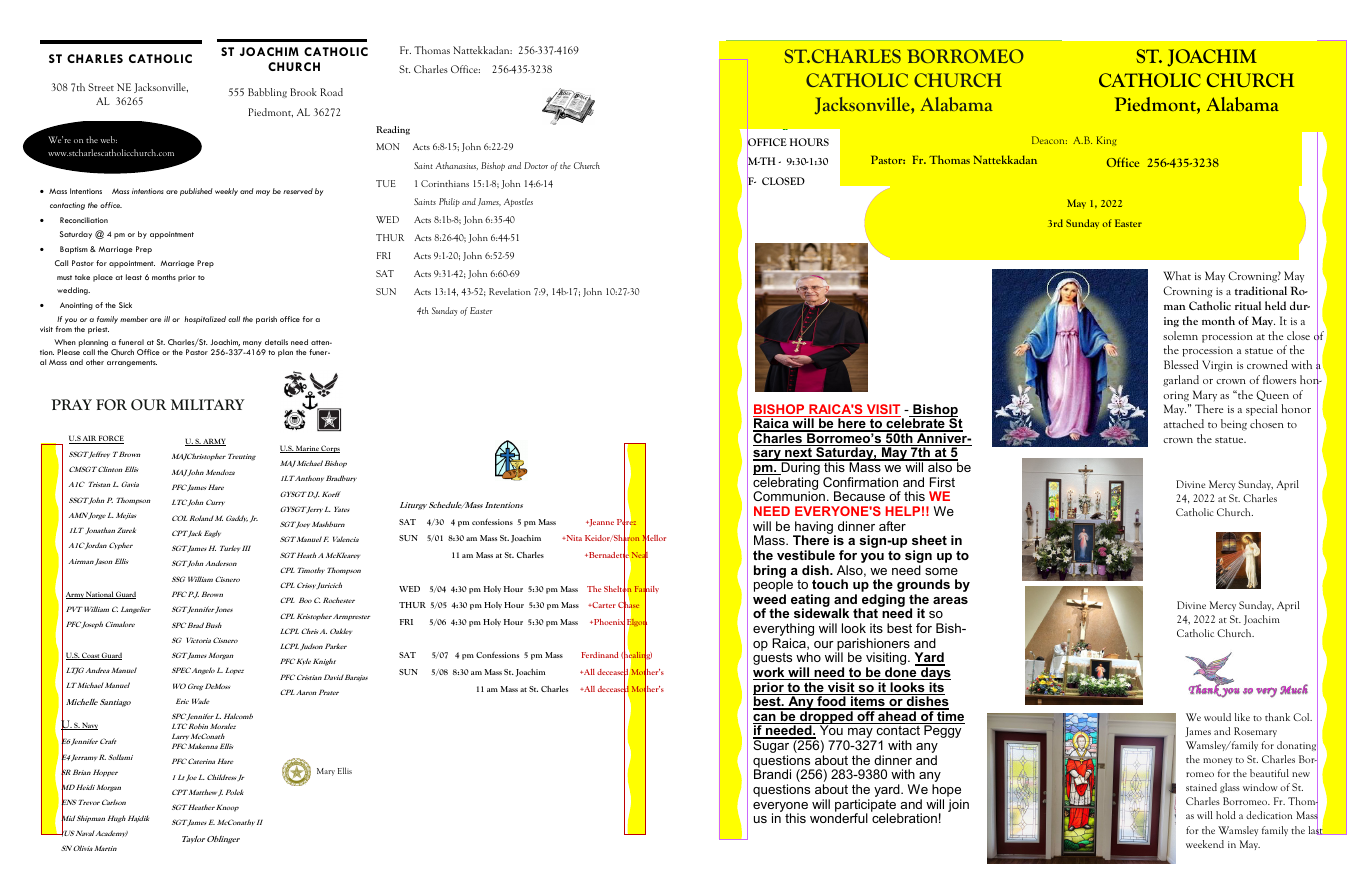 The height and width of the screenshot is (887, 1372). What do you see at coordinates (1106, 141) in the screenshot?
I see `King` at bounding box center [1106, 141].
